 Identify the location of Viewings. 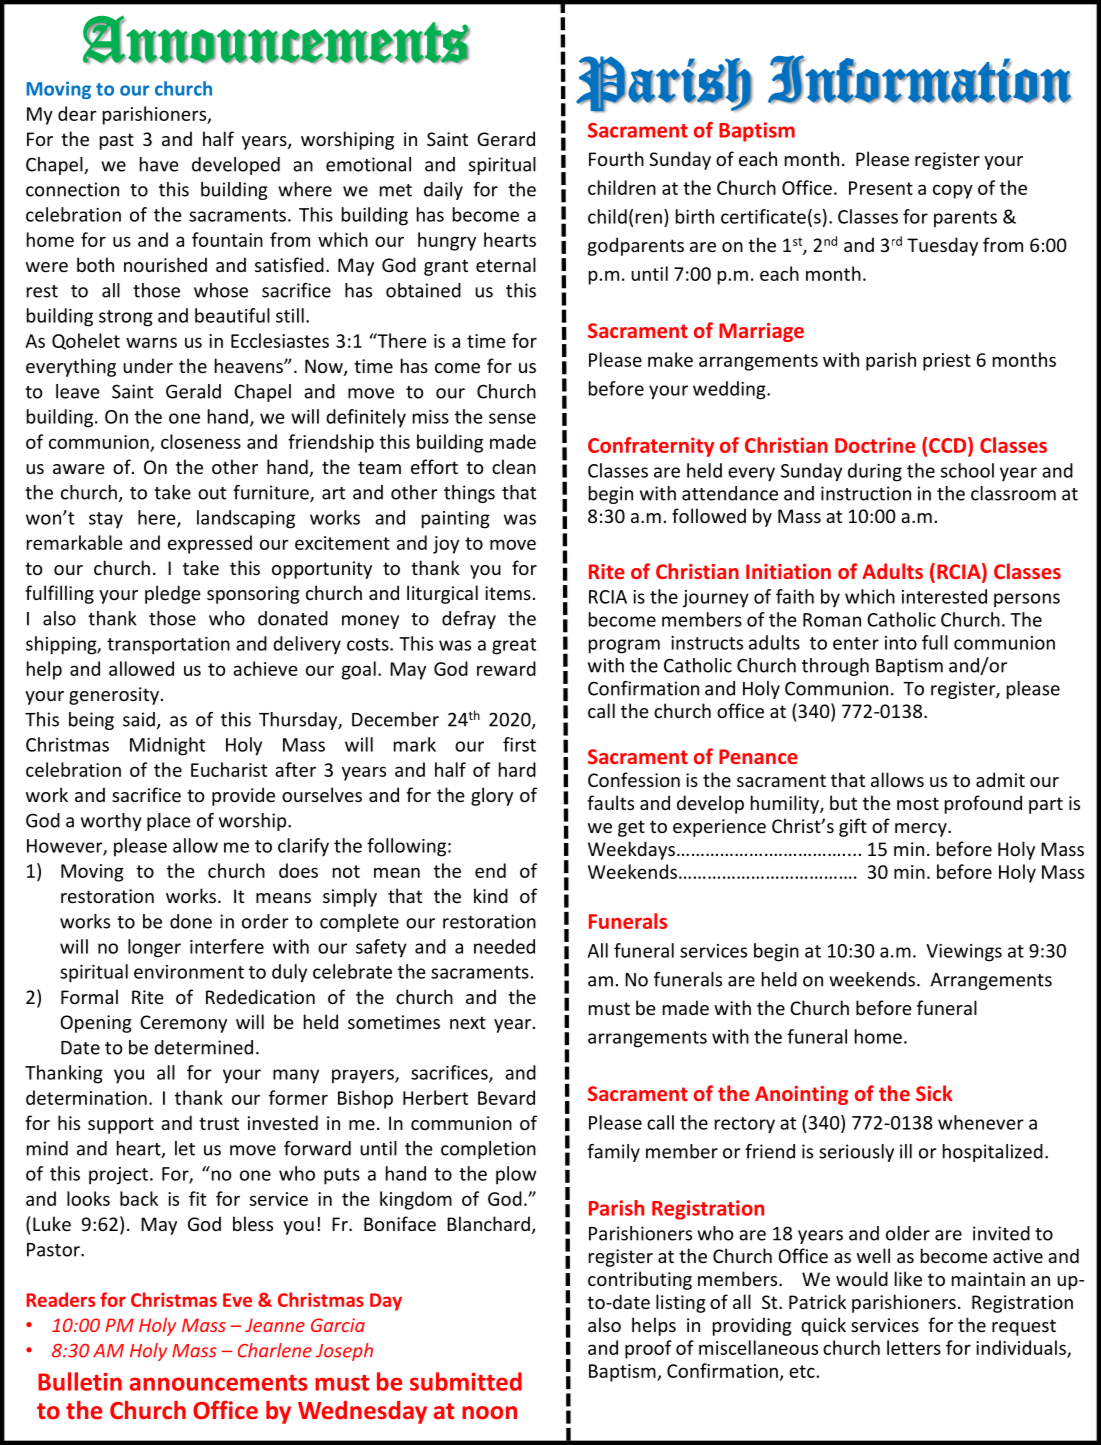
(964, 953).
